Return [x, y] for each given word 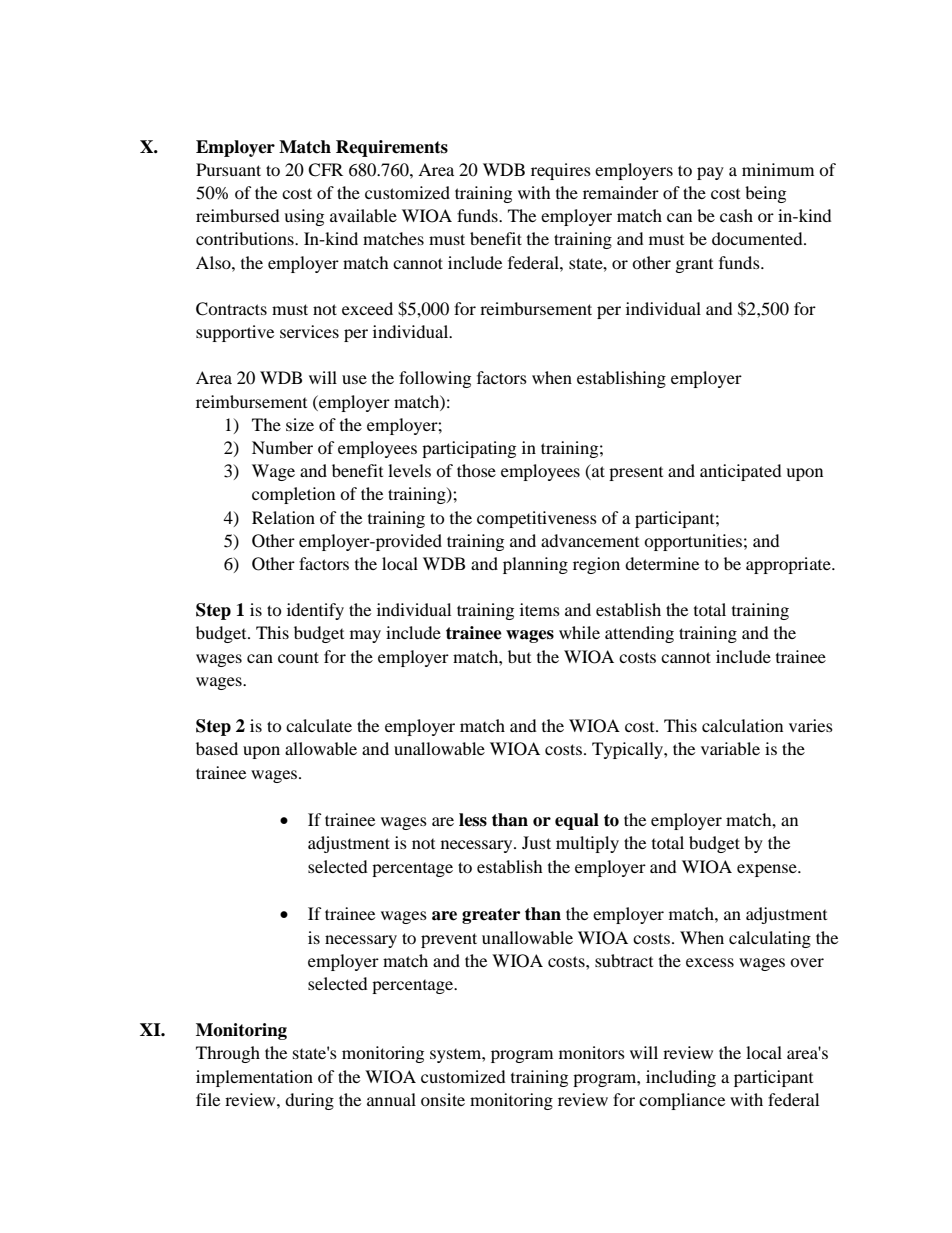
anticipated [741, 472]
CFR [325, 170]
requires [561, 171]
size [300, 424]
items [540, 609]
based [217, 748]
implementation [254, 1078]
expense [768, 870]
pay [710, 173]
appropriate [789, 565]
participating [469, 449]
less [473, 820]
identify [315, 611]
